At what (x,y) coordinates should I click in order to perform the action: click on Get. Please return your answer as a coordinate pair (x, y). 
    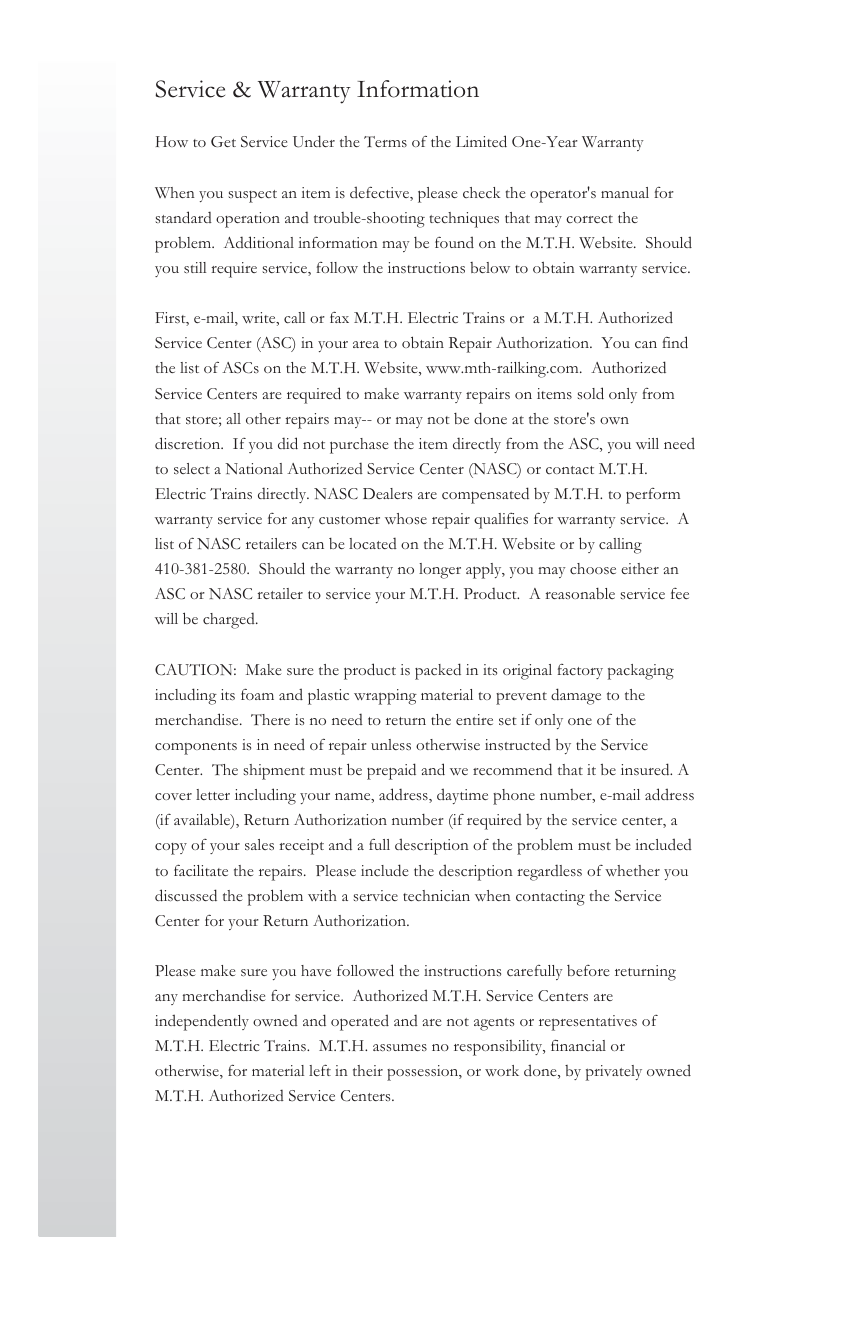
    Looking at the image, I should click on (223, 141).
